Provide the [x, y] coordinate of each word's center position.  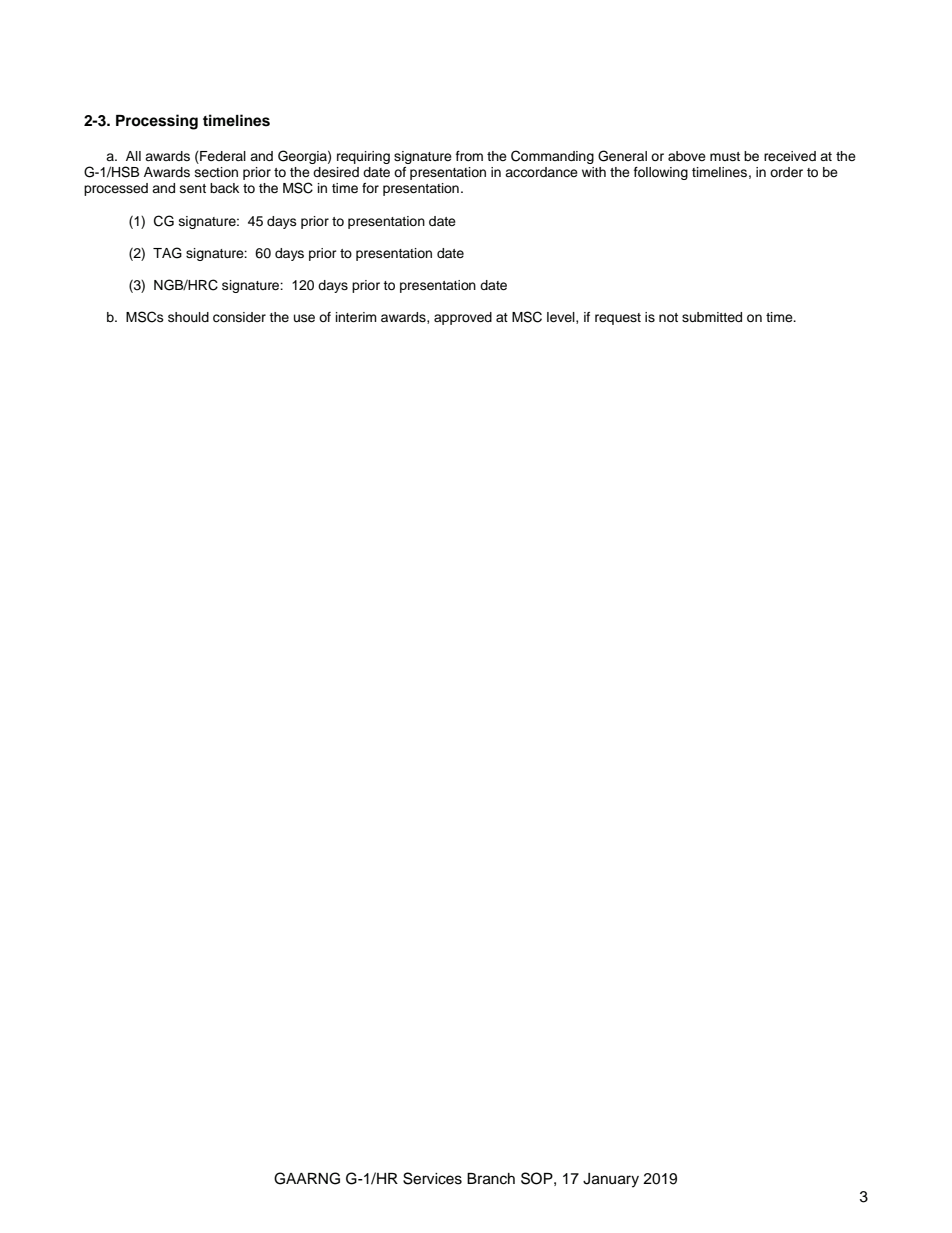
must [725, 156]
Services [432, 1178]
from [469, 156]
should [188, 317]
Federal [222, 157]
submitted [712, 317]
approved [463, 318]
